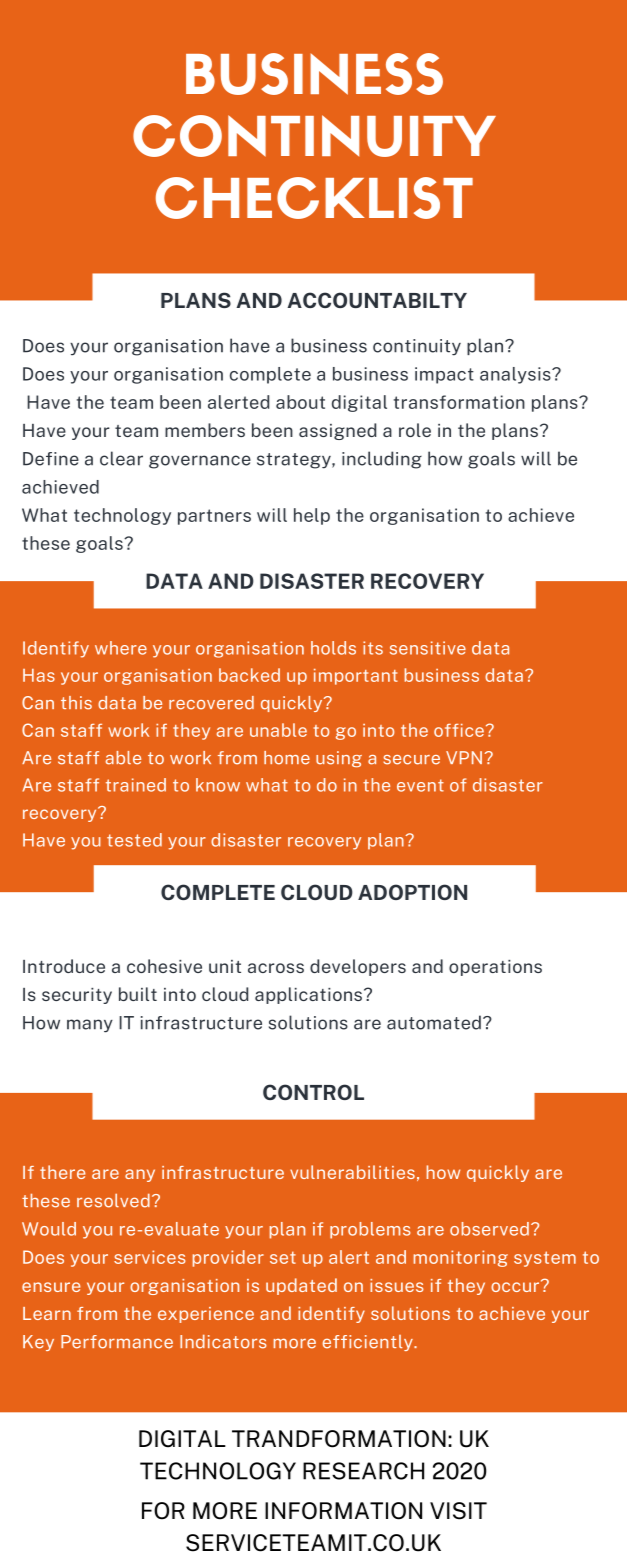 This screenshot has width=627, height=1568. Describe the element at coordinates (134, 840) in the screenshot. I see `tested` at that location.
